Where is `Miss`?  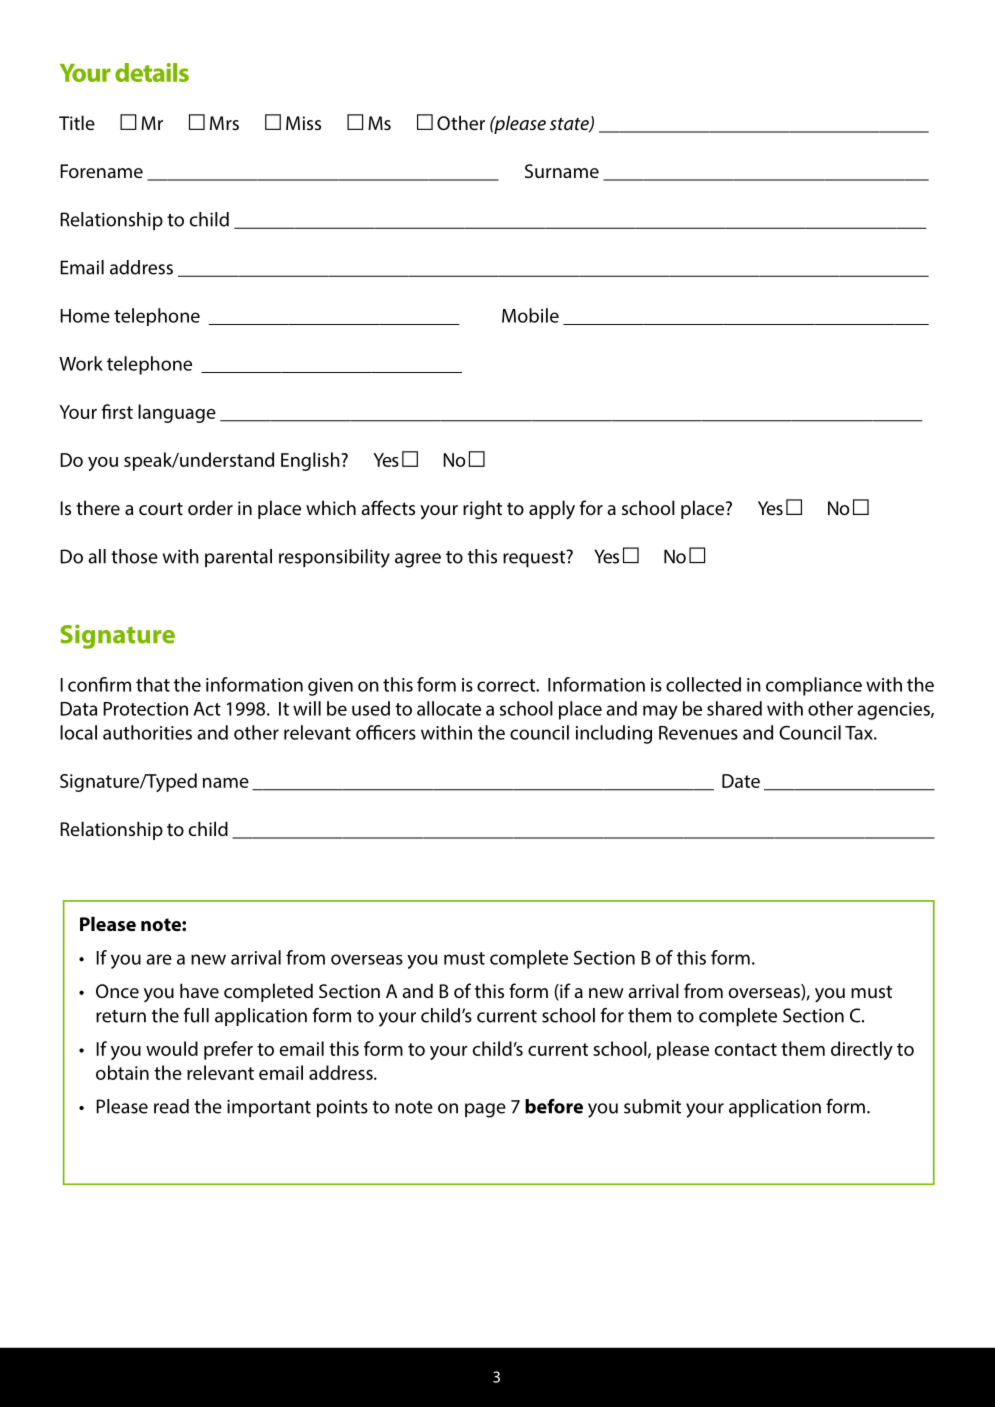 Miss is located at coordinates (303, 123).
